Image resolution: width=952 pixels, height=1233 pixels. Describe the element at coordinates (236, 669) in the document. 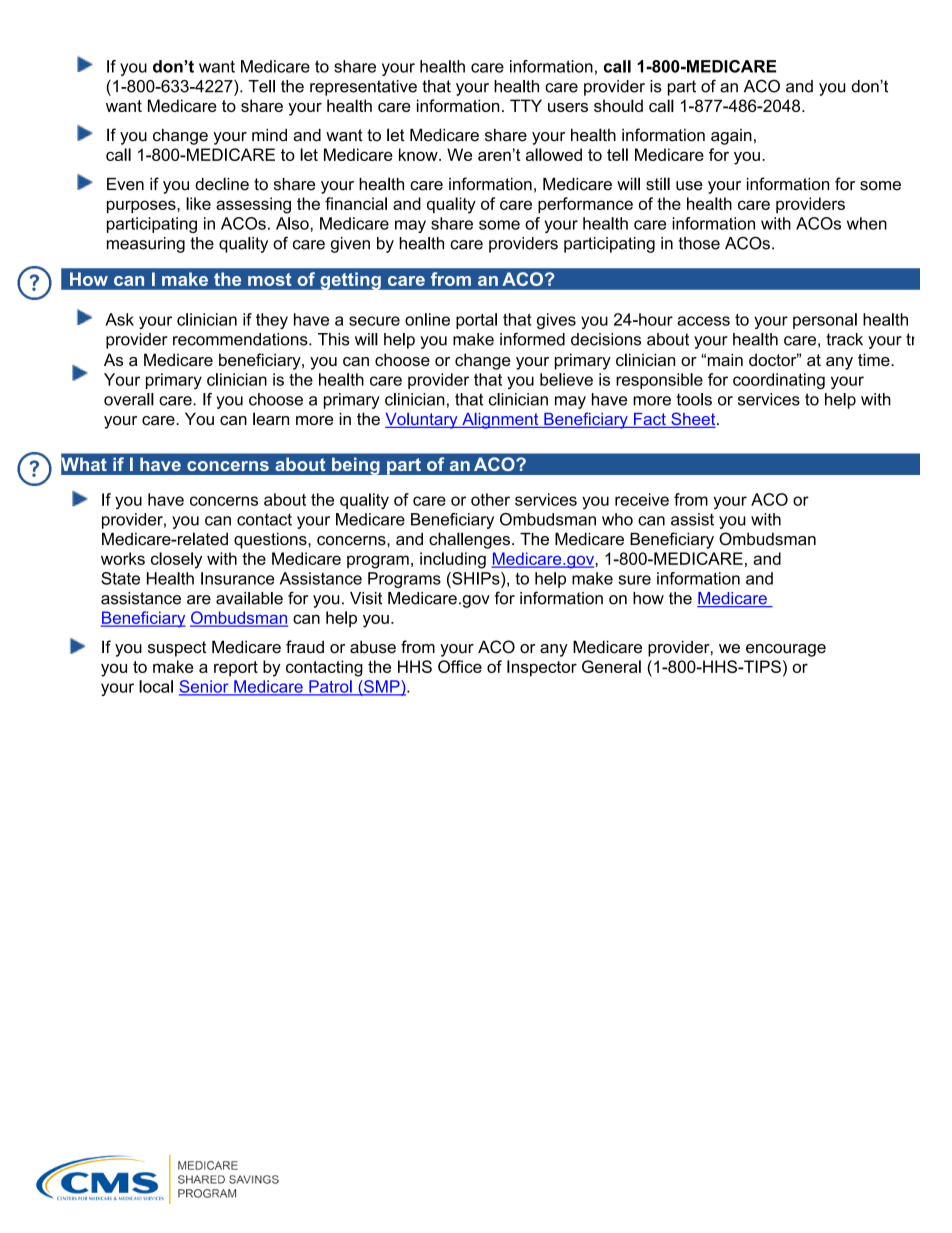

I see `report` at that location.
